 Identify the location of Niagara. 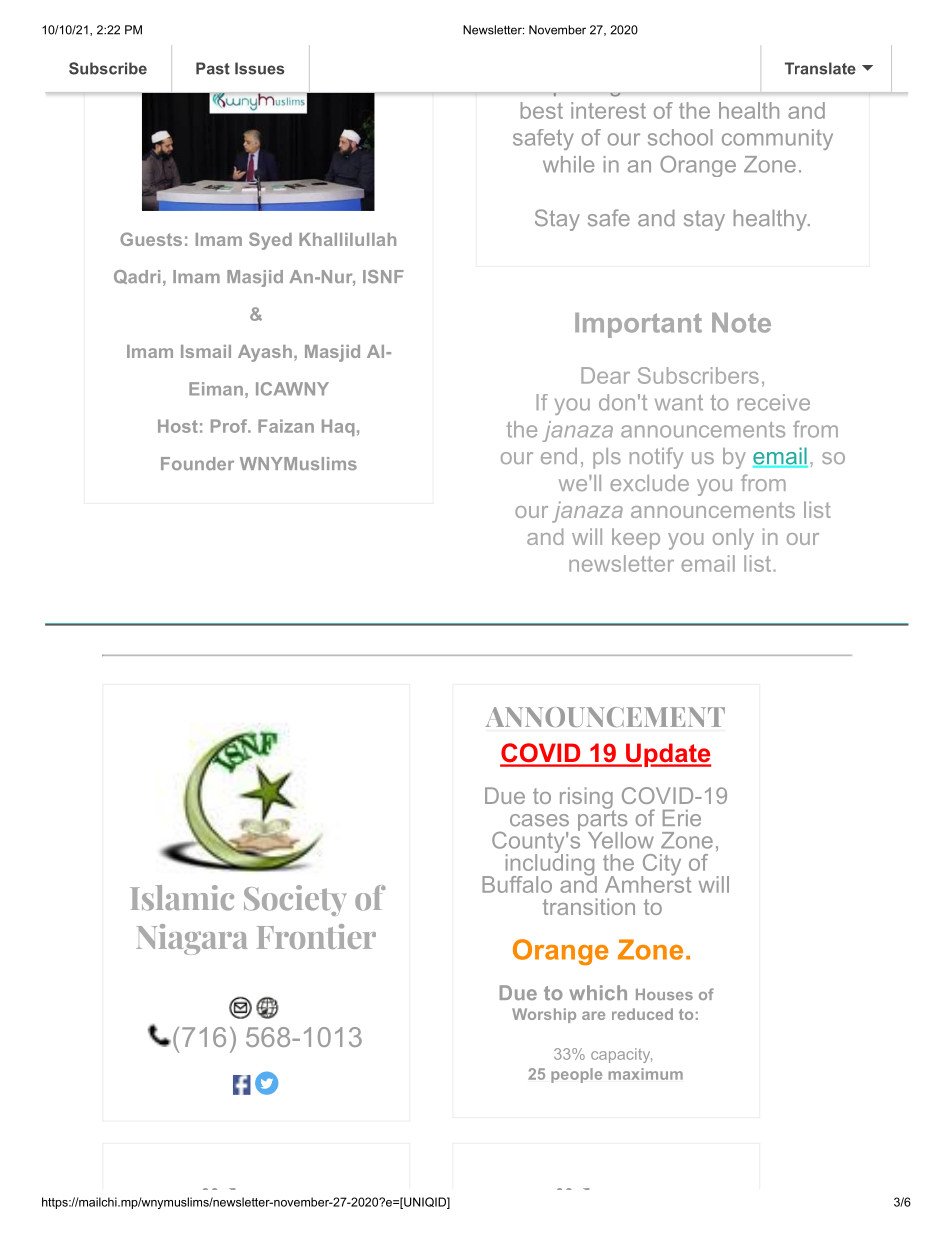
(192, 939).
